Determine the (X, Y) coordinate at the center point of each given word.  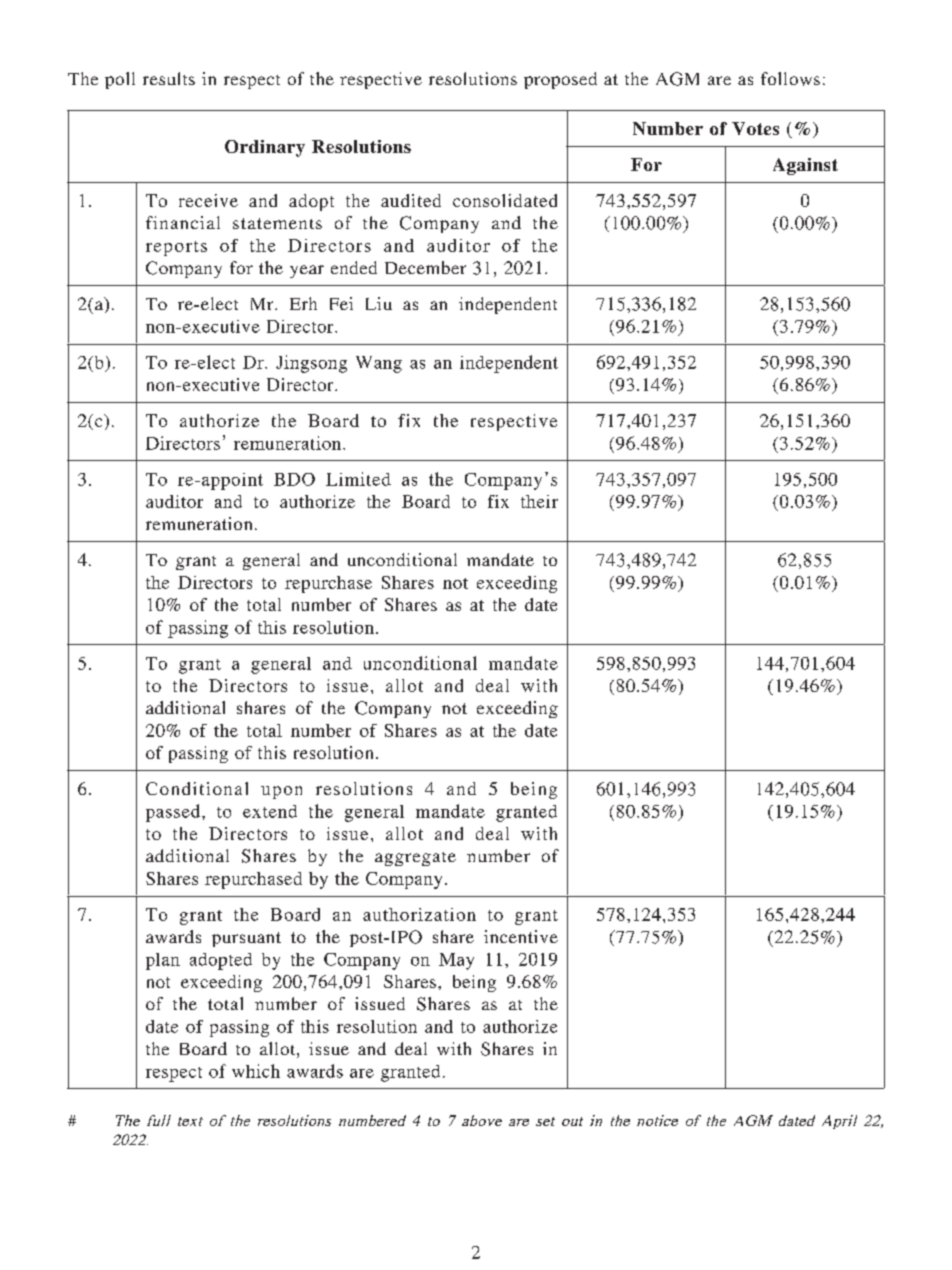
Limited (358, 479)
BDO (294, 479)
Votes (755, 128)
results (169, 78)
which (256, 1071)
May (456, 961)
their (539, 501)
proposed (560, 80)
